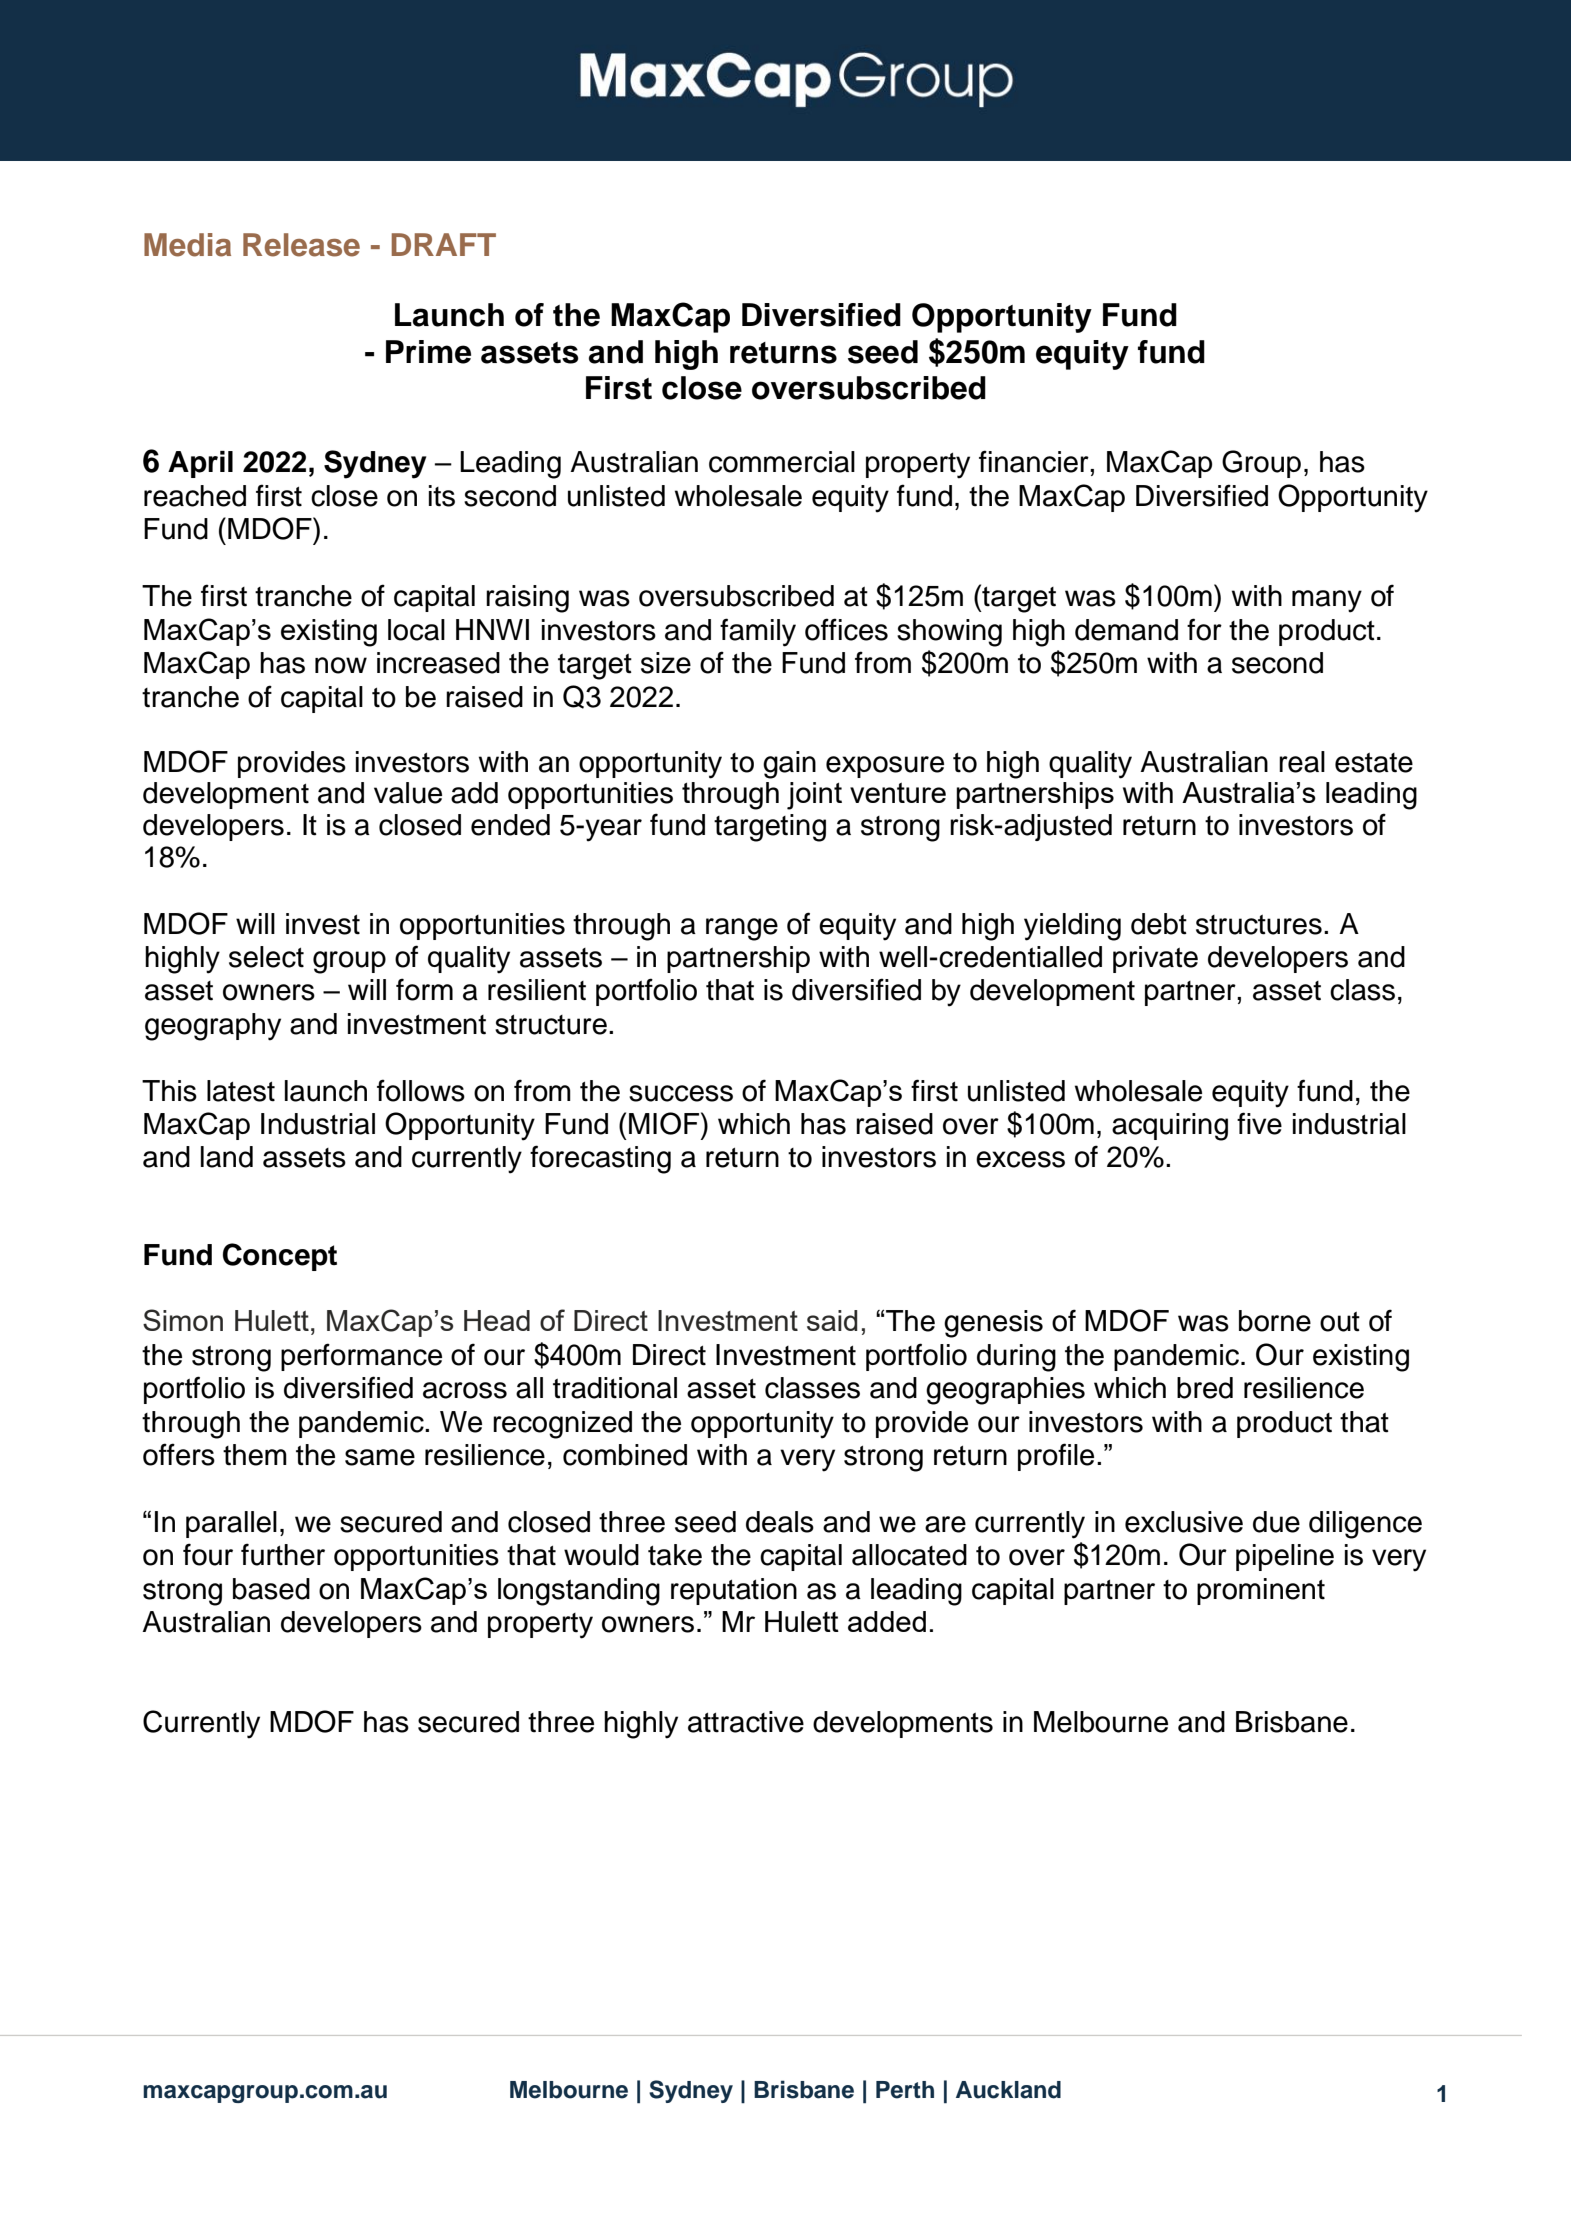 The width and height of the page is (1571, 2224). I want to click on success, so click(681, 1093).
